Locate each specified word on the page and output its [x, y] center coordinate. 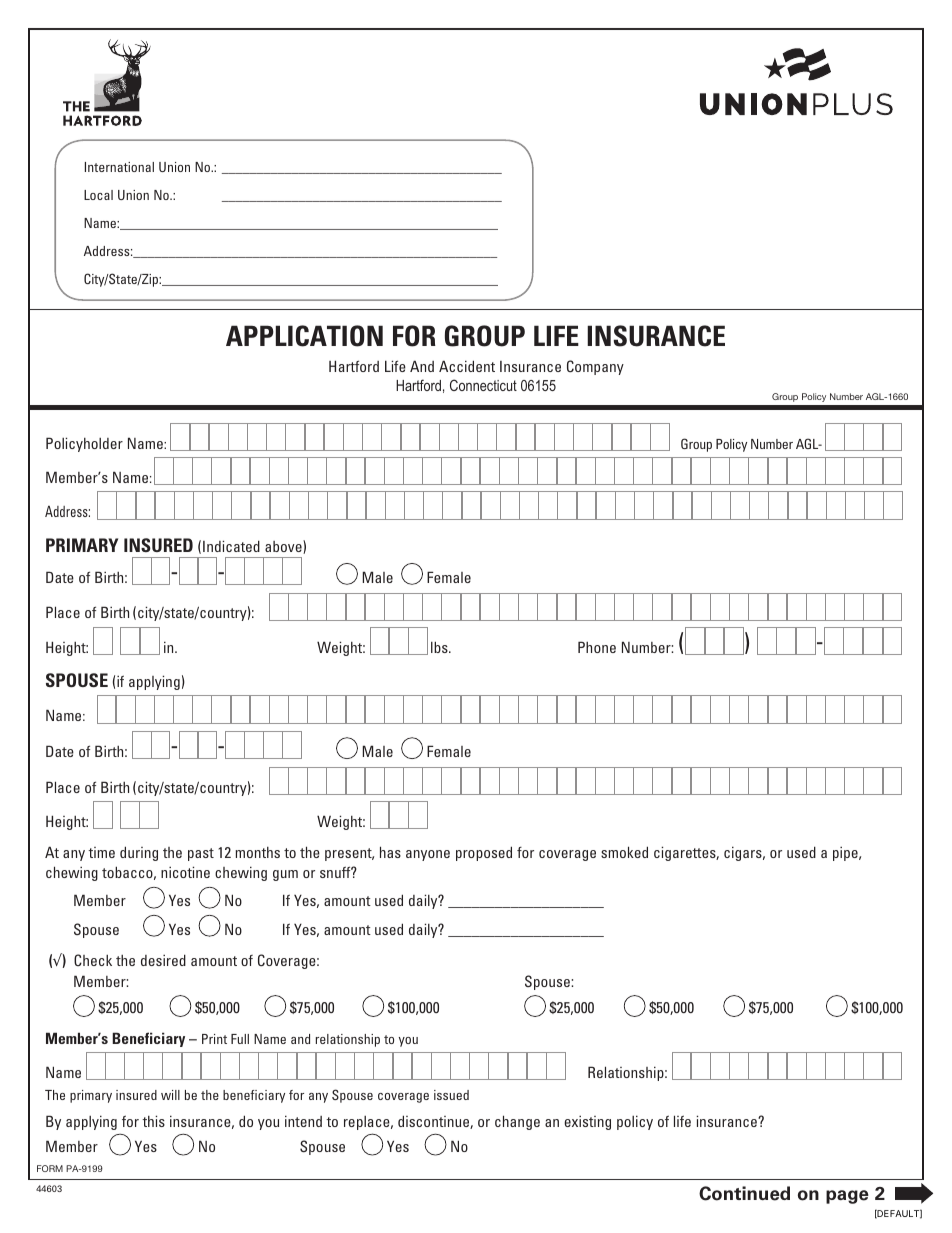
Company [595, 367]
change [517, 1122]
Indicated [231, 546]
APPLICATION [304, 336]
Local [98, 195]
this [153, 1121]
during [139, 853]
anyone [428, 855]
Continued [744, 1193]
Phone [597, 647]
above [284, 547]
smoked [624, 852]
